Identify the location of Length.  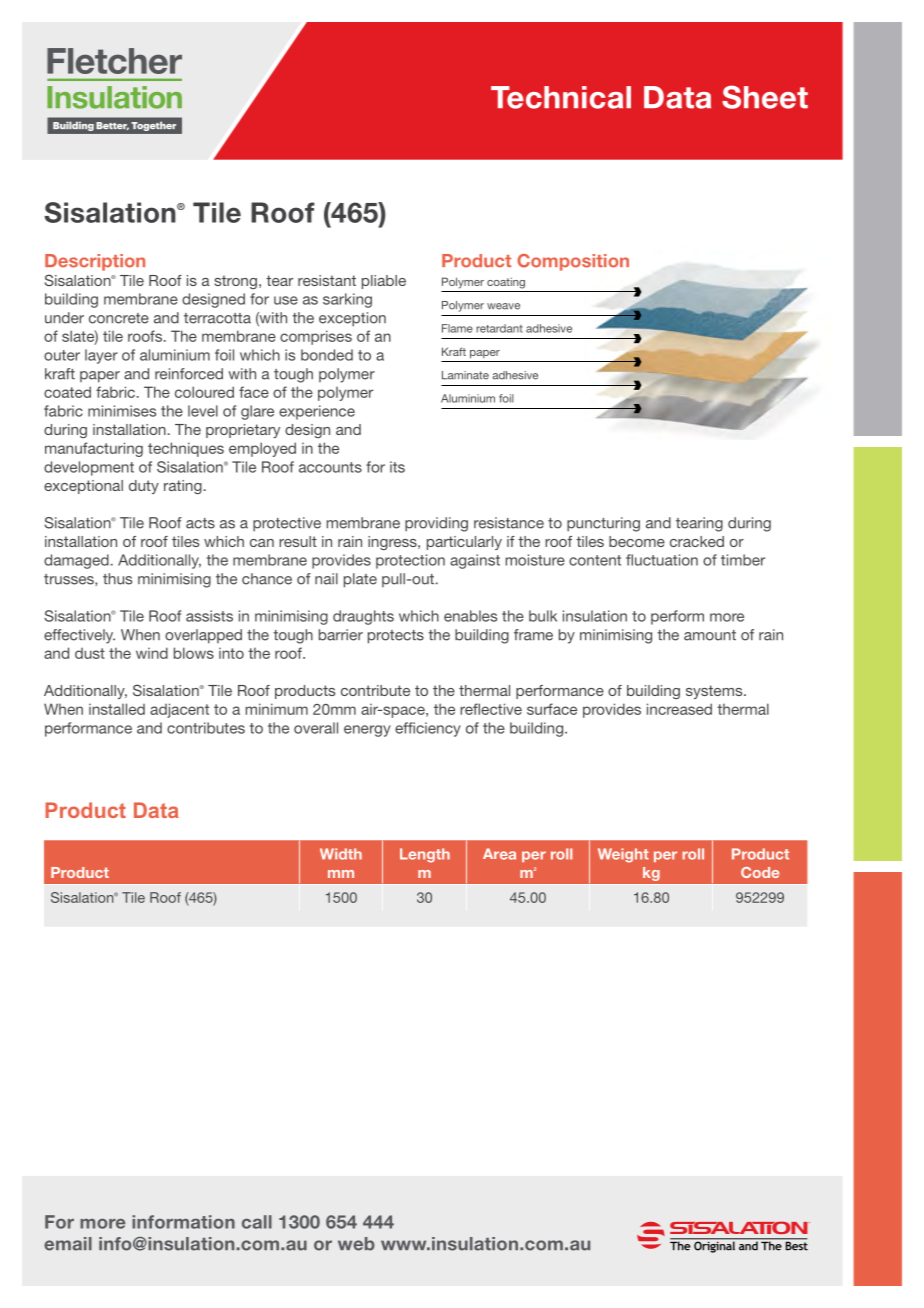
(425, 855).
